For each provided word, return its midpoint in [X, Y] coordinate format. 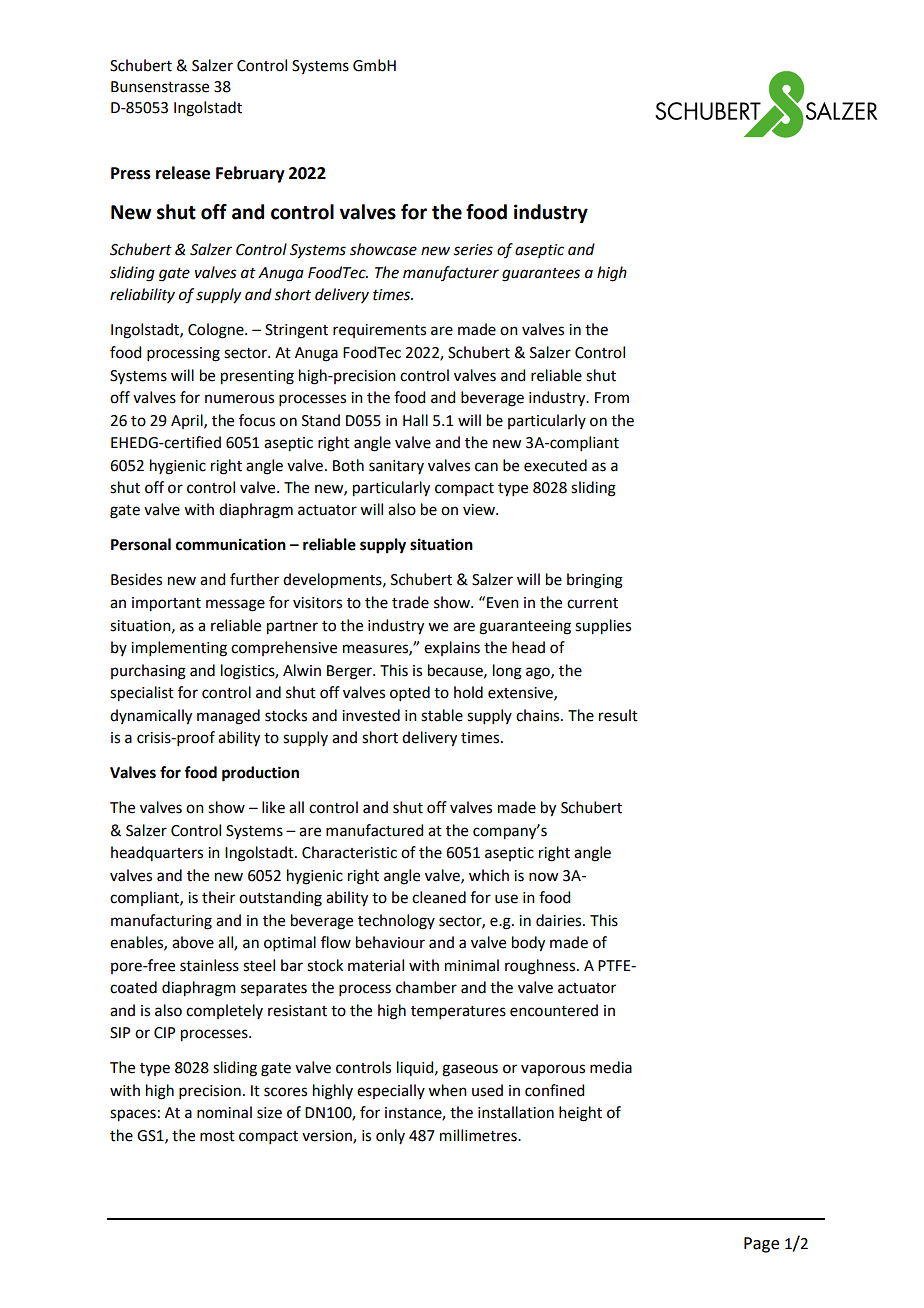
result [618, 715]
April [188, 421]
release [183, 173]
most [217, 1136]
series [473, 250]
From [612, 398]
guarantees [541, 275]
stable [442, 715]
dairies [560, 920]
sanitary [396, 467]
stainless [209, 965]
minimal [472, 965]
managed [228, 717]
